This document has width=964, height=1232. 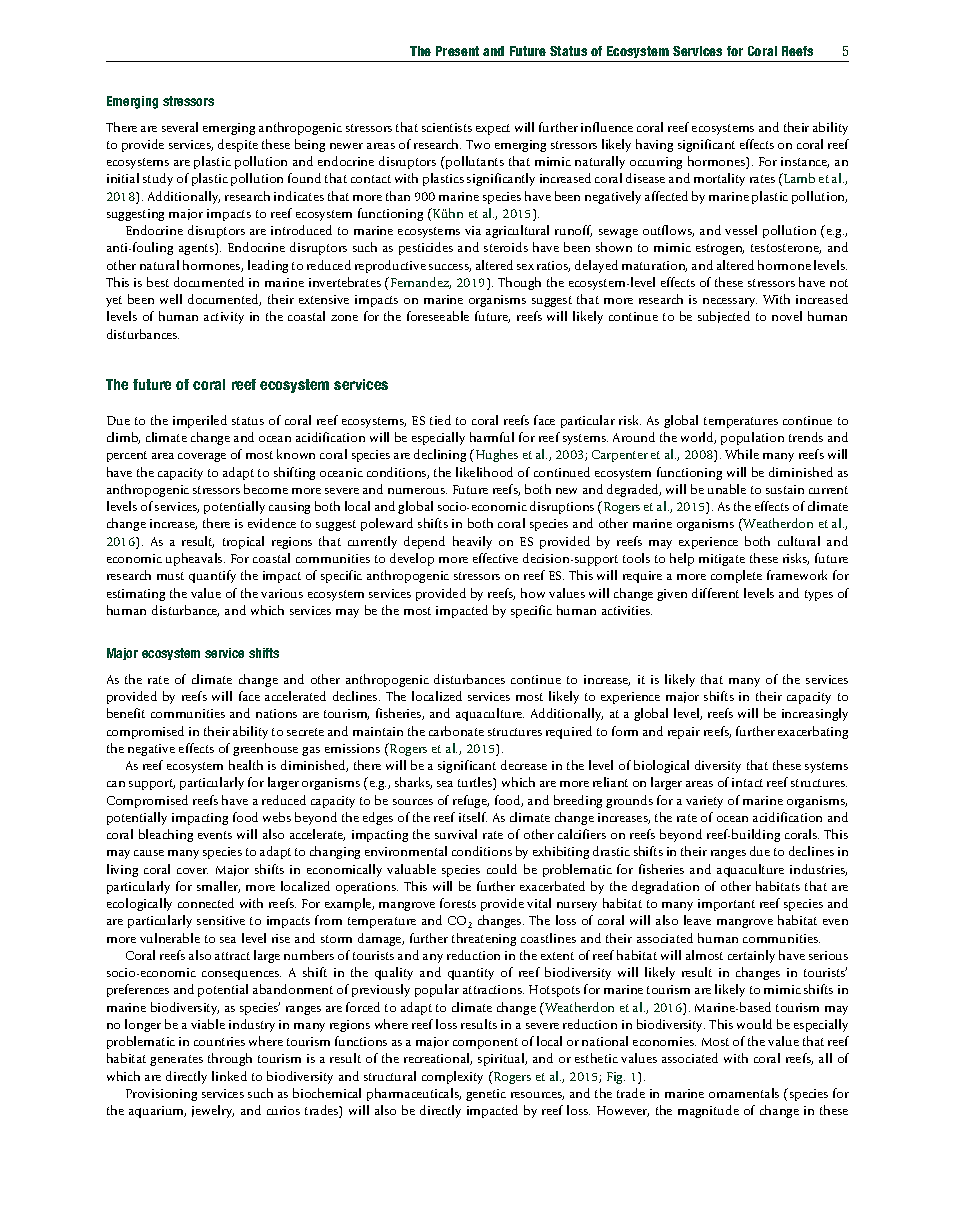 I want to click on bleaching, so click(x=166, y=835).
